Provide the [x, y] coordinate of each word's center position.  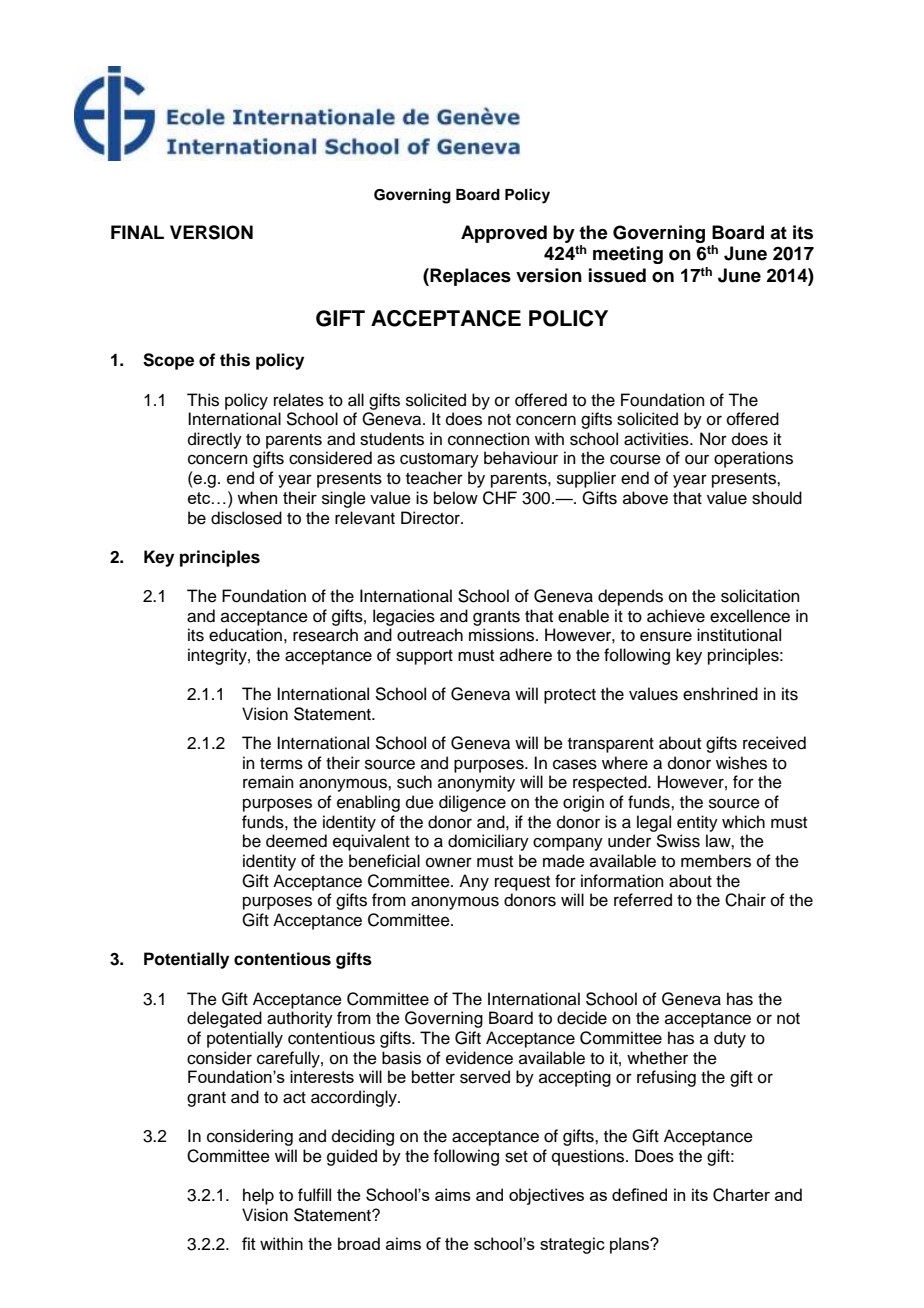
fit [249, 1243]
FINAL [137, 232]
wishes [741, 763]
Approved [504, 234]
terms [281, 764]
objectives [546, 1196]
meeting [628, 255]
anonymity [476, 783]
